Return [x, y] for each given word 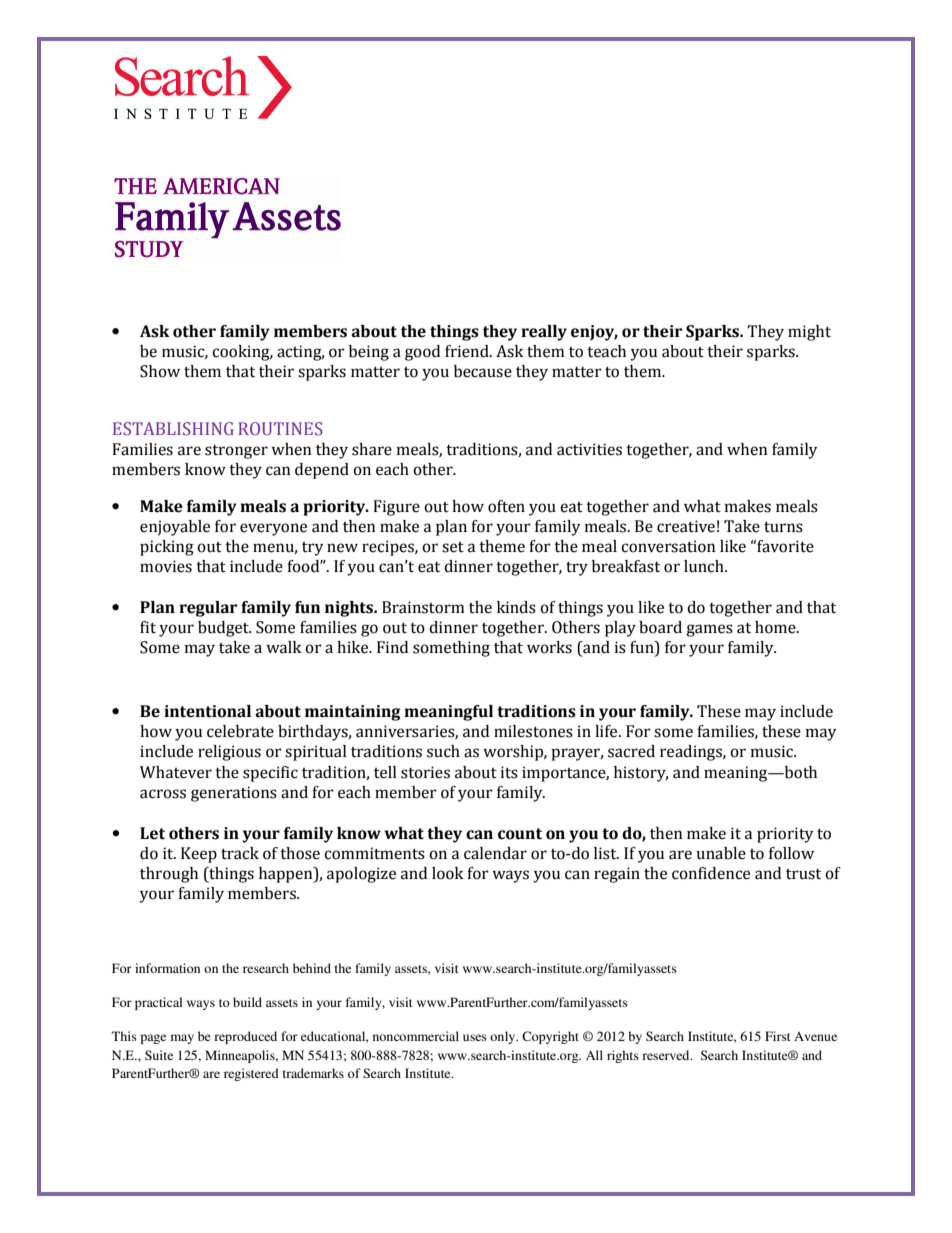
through [169, 875]
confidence [711, 873]
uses [475, 1037]
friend [468, 351]
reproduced [245, 1037]
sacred [631, 751]
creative [686, 526]
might [809, 333]
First [778, 1036]
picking [167, 548]
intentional [207, 711]
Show [160, 371]
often [506, 506]
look [448, 873]
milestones [533, 731]
